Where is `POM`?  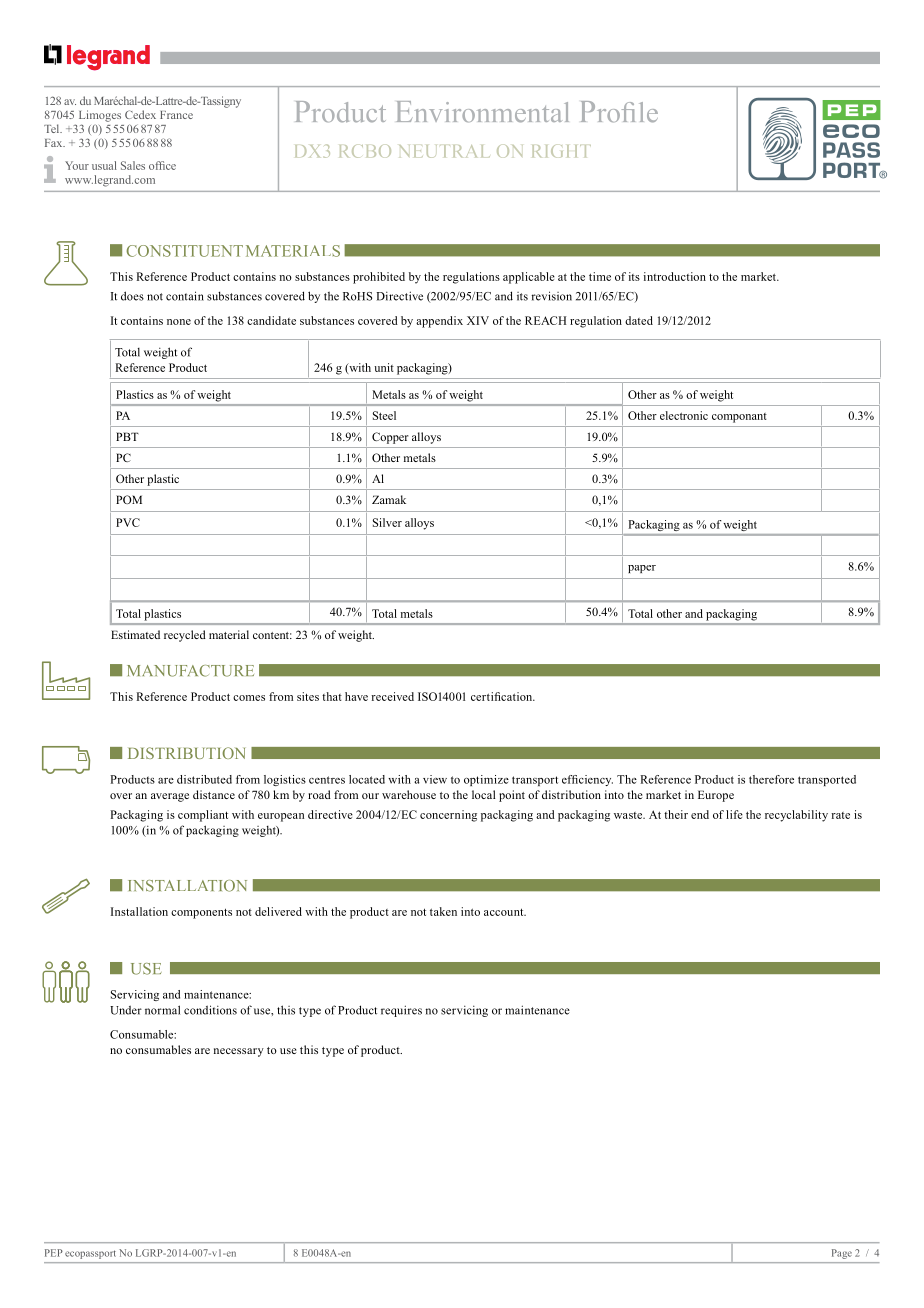 POM is located at coordinates (129, 499).
